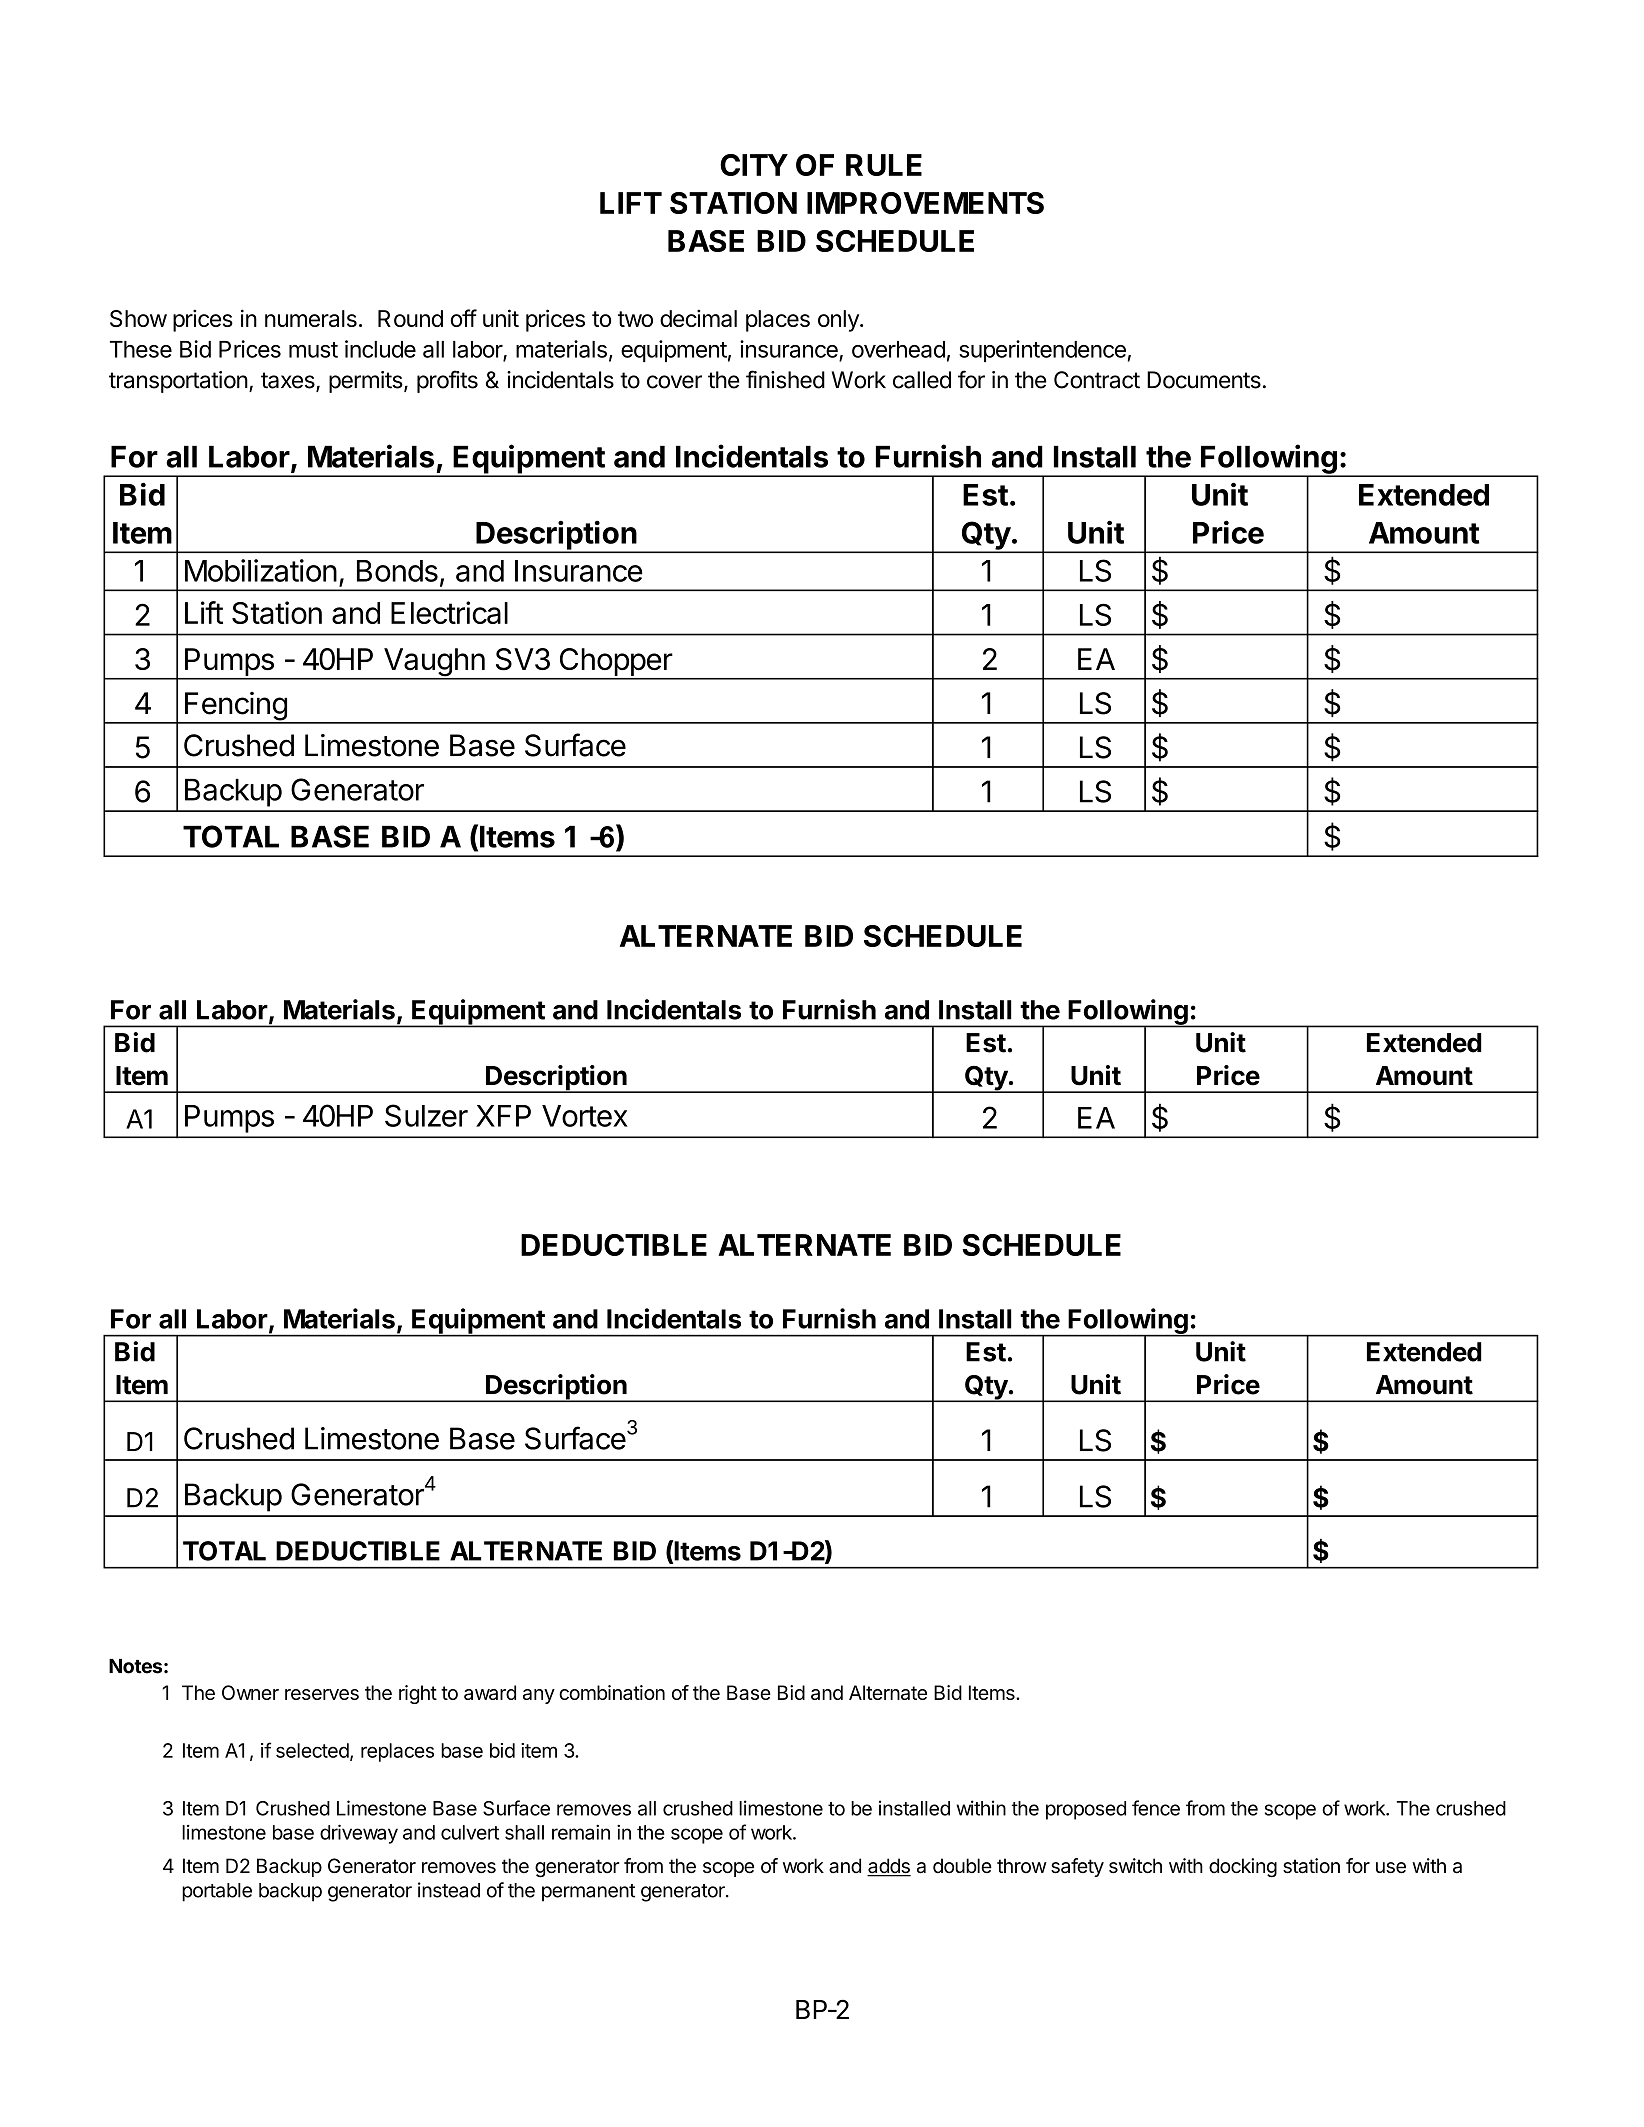 This image has height=2127, width=1644. What do you see at coordinates (1204, 380) in the image?
I see `Documents` at bounding box center [1204, 380].
